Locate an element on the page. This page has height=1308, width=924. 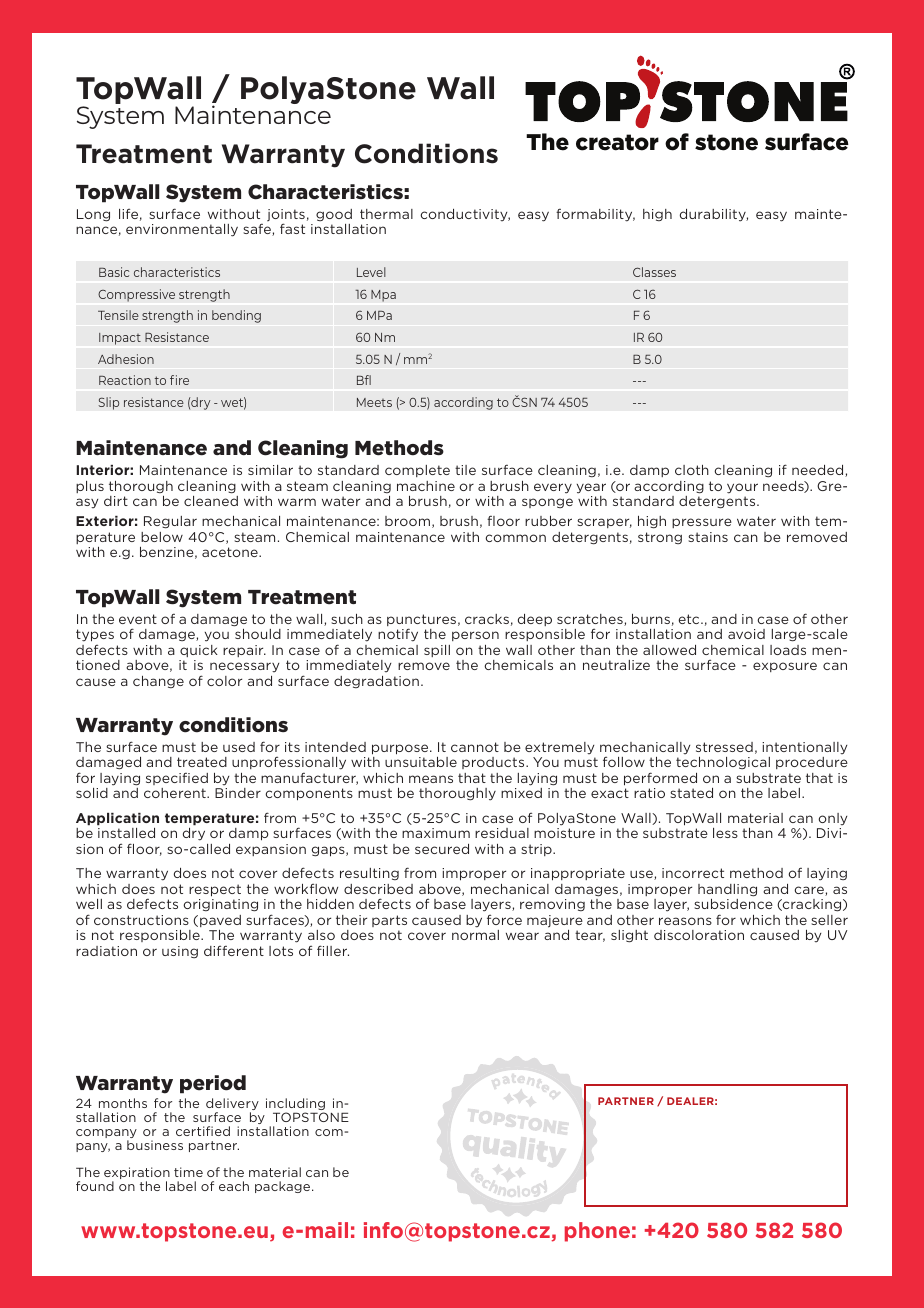
exposure is located at coordinates (785, 667).
